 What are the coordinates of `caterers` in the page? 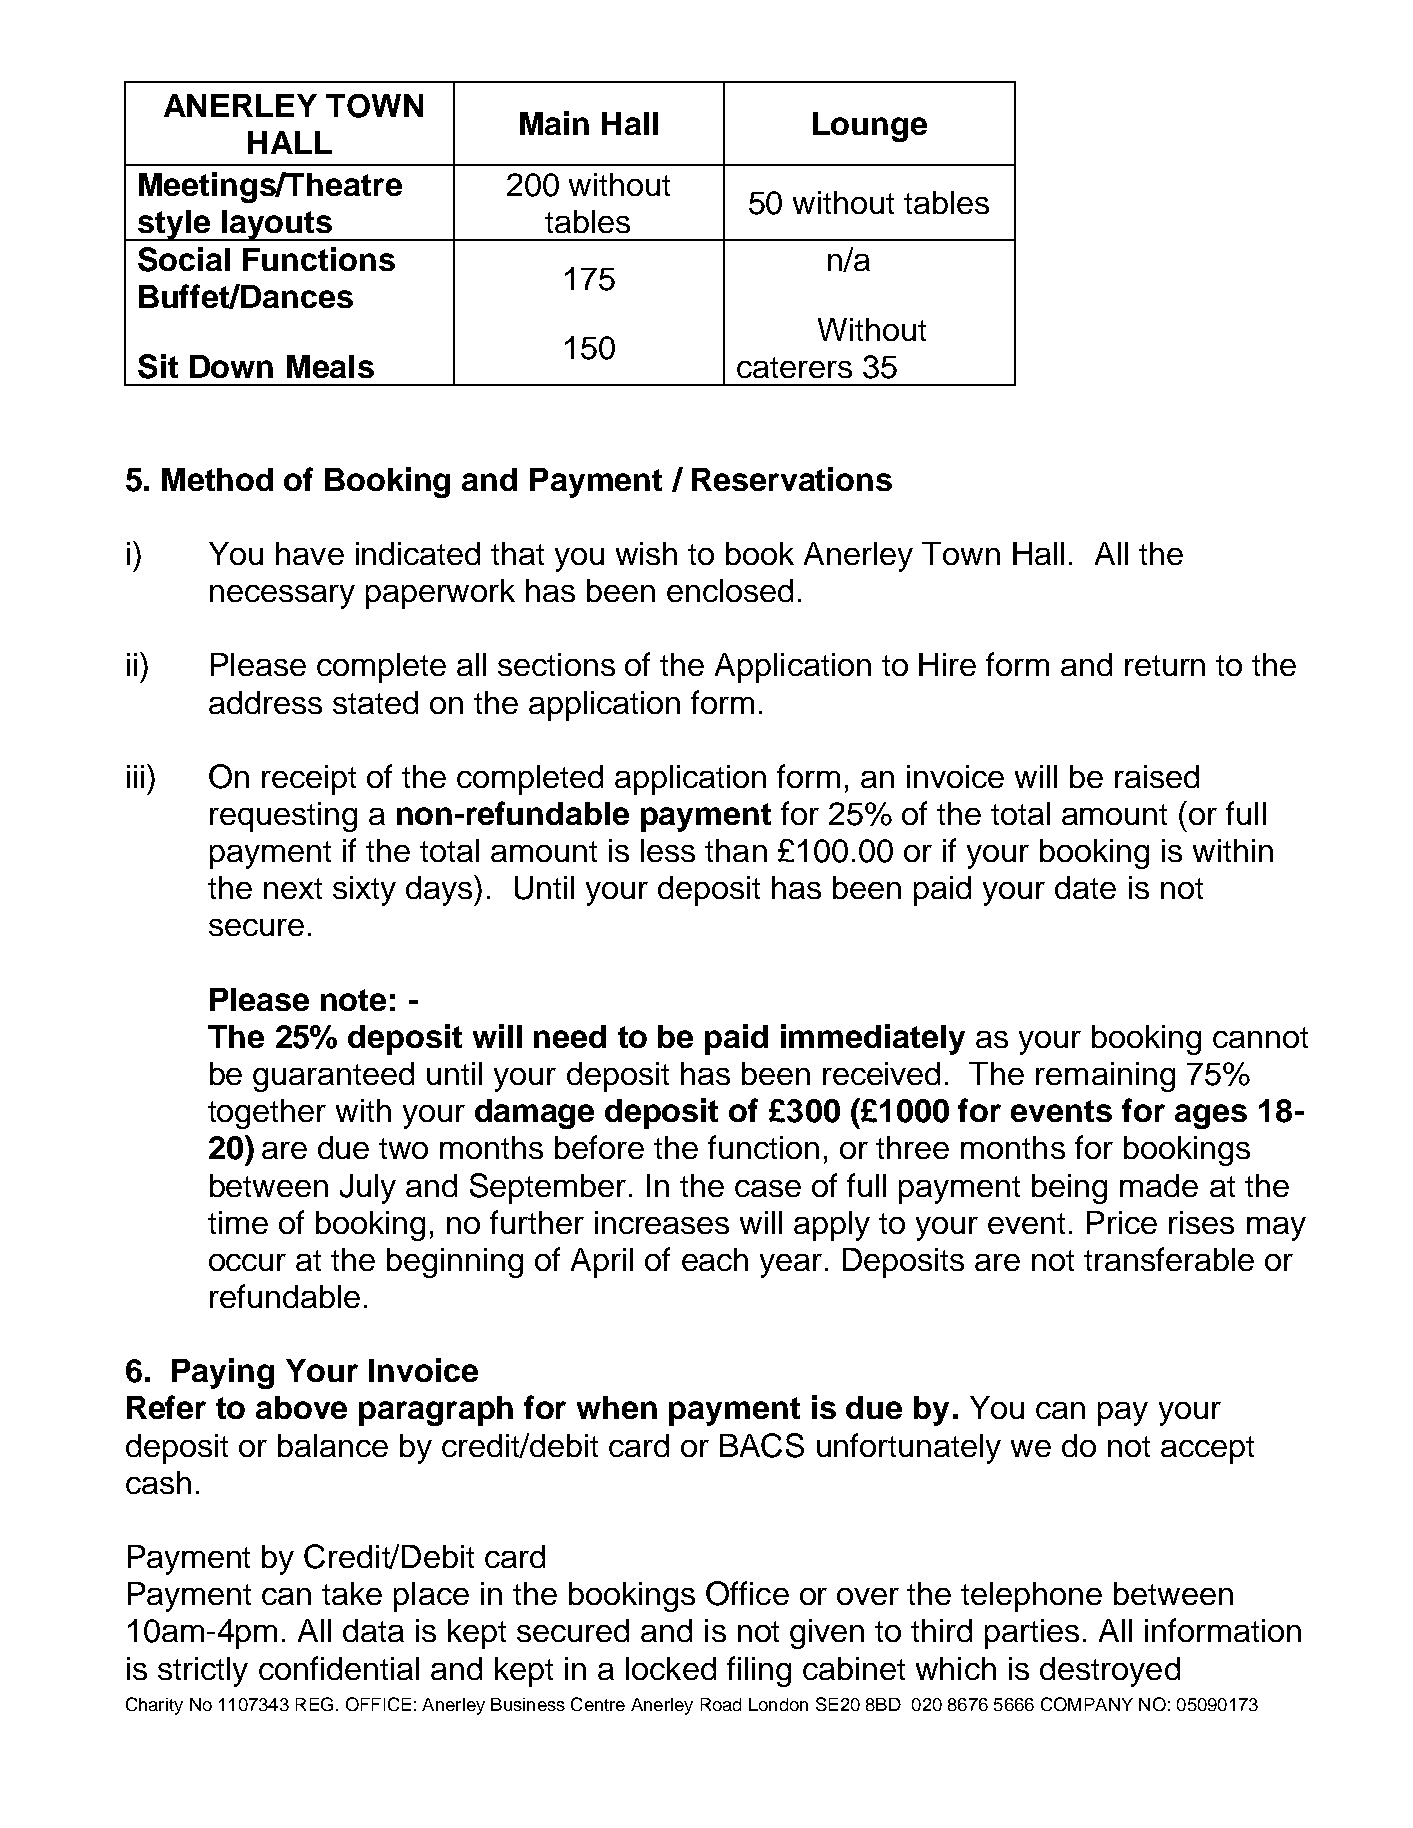 It's located at (794, 367).
